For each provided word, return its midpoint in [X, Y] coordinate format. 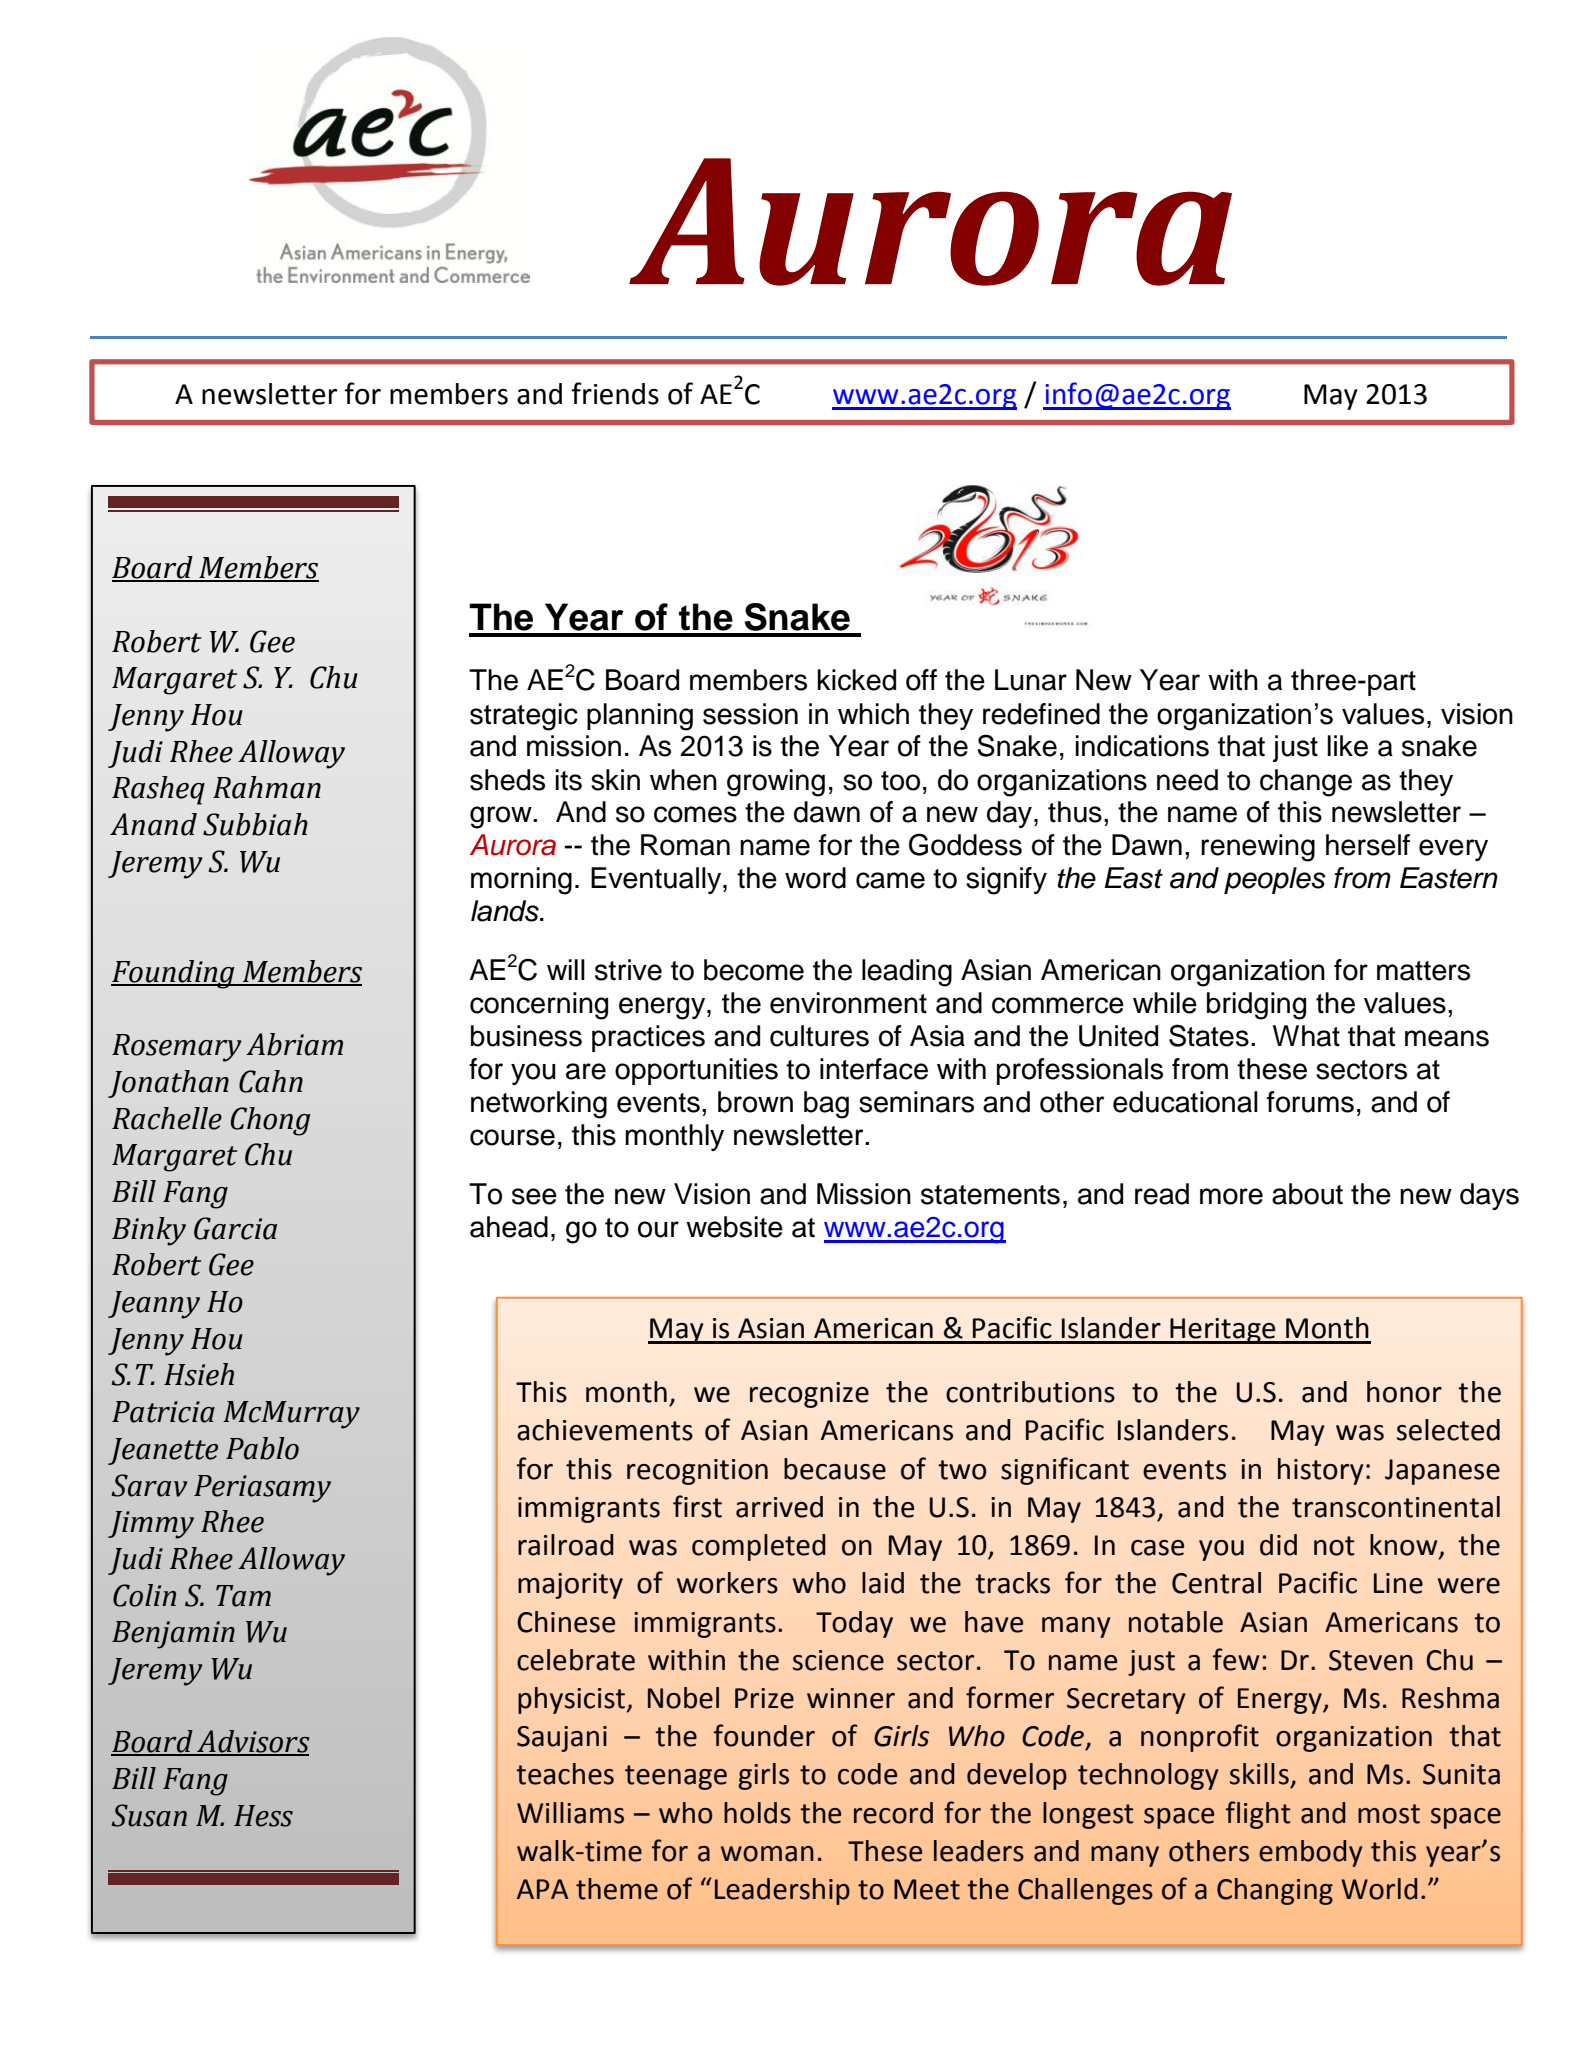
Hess [263, 1816]
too [900, 781]
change [1306, 783]
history [1321, 1471]
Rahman [267, 787]
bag [826, 1105]
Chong [270, 1121]
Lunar [1031, 680]
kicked [856, 680]
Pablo [262, 1448]
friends [615, 393]
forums [1310, 1102]
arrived [779, 1507]
